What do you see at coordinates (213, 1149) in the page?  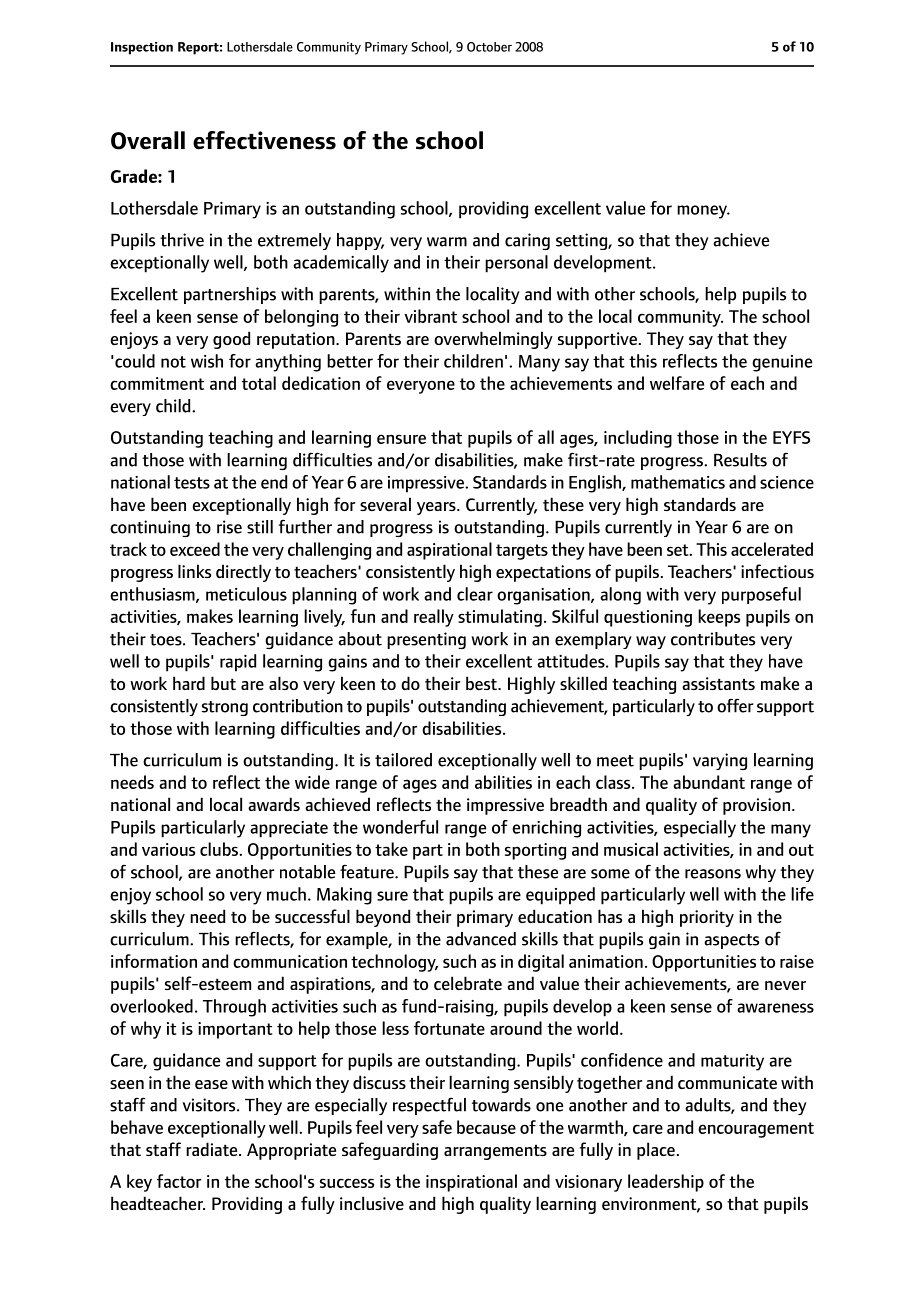 I see `radiate` at bounding box center [213, 1149].
